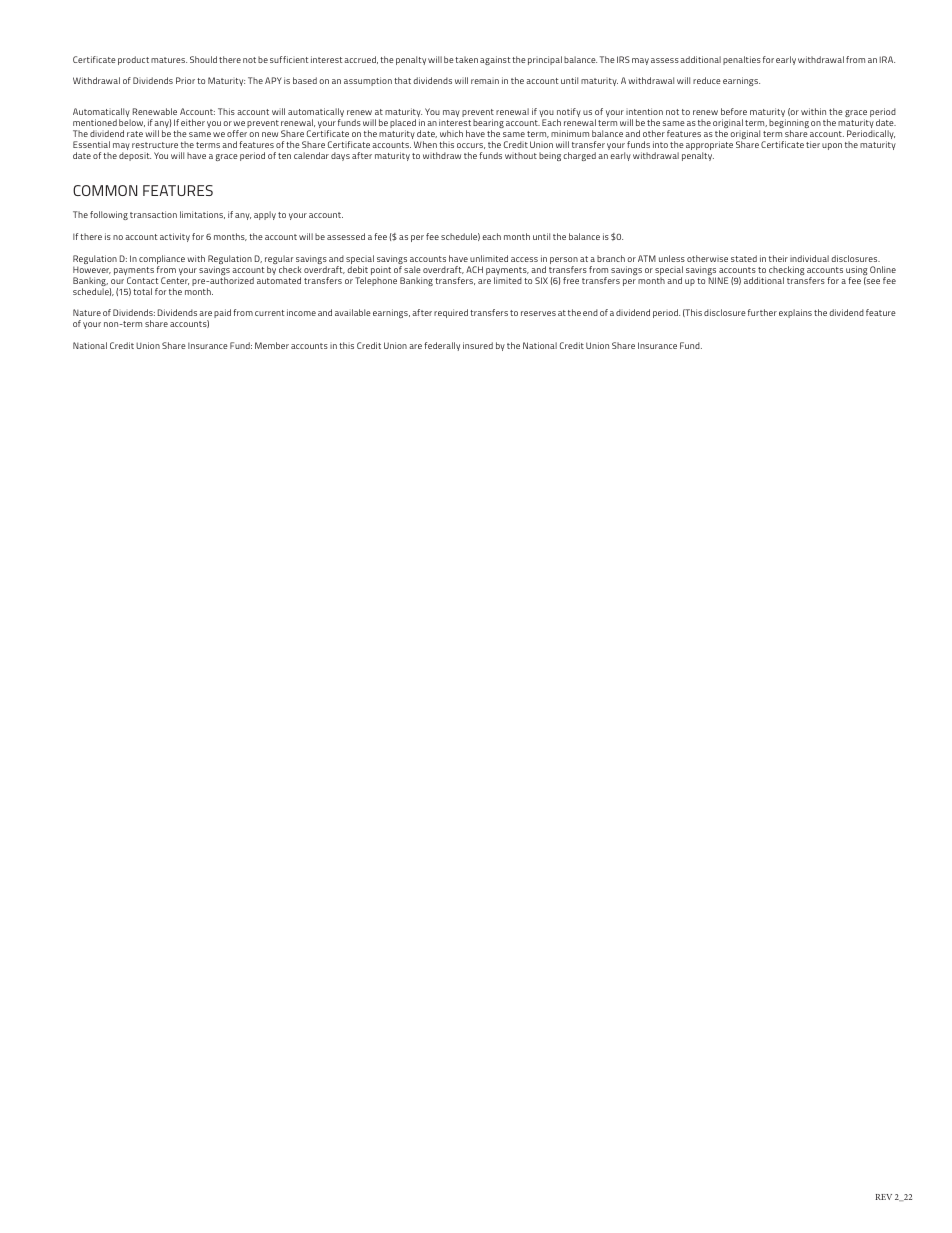 The width and height of the page is (952, 1233). What do you see at coordinates (778, 258) in the page?
I see `their` at bounding box center [778, 258].
